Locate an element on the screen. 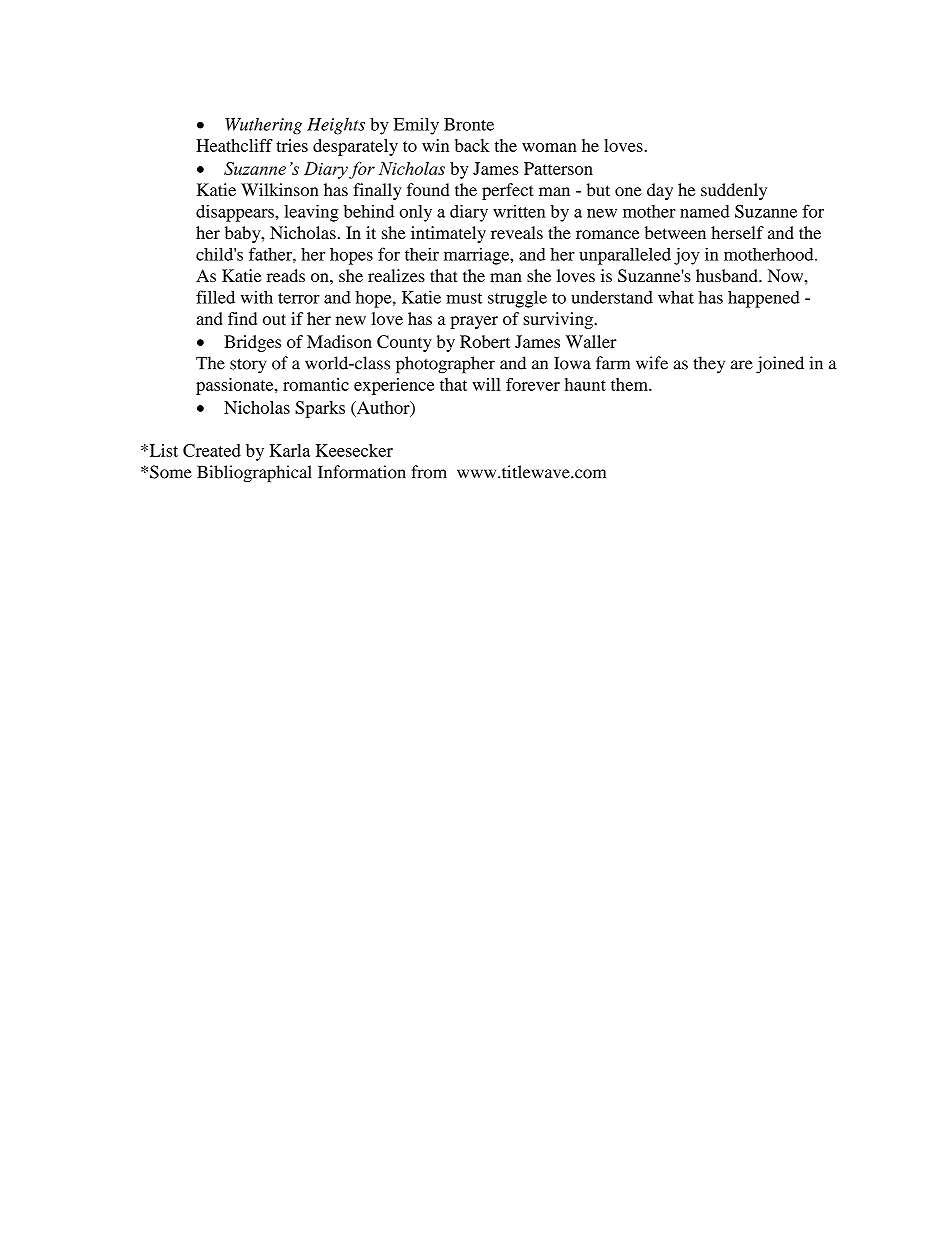 The width and height of the screenshot is (952, 1233). woman is located at coordinates (549, 147).
